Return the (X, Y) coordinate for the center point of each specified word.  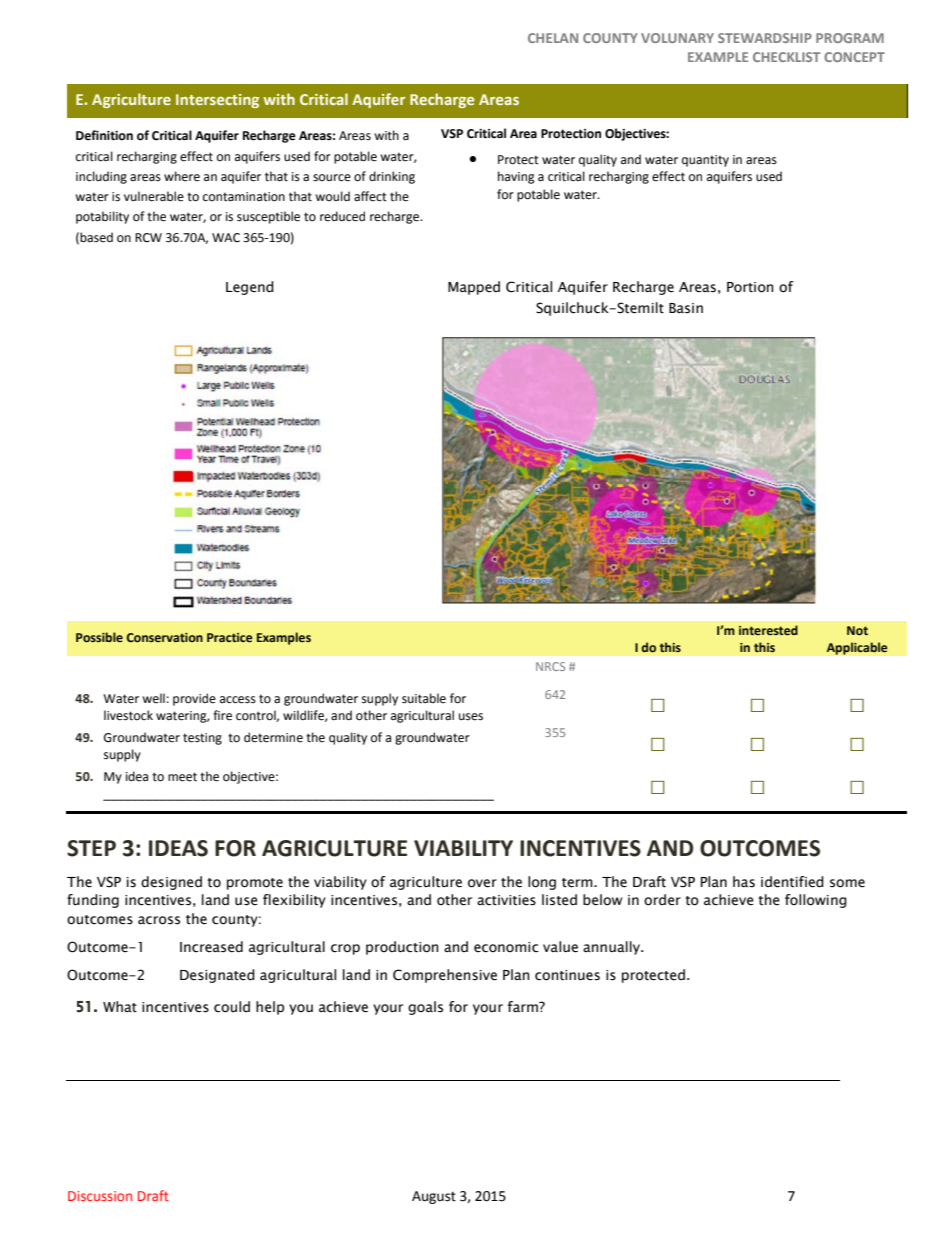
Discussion (100, 1196)
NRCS (550, 666)
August (434, 1197)
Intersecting (217, 101)
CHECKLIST (786, 57)
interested (768, 630)
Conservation (165, 637)
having (516, 177)
